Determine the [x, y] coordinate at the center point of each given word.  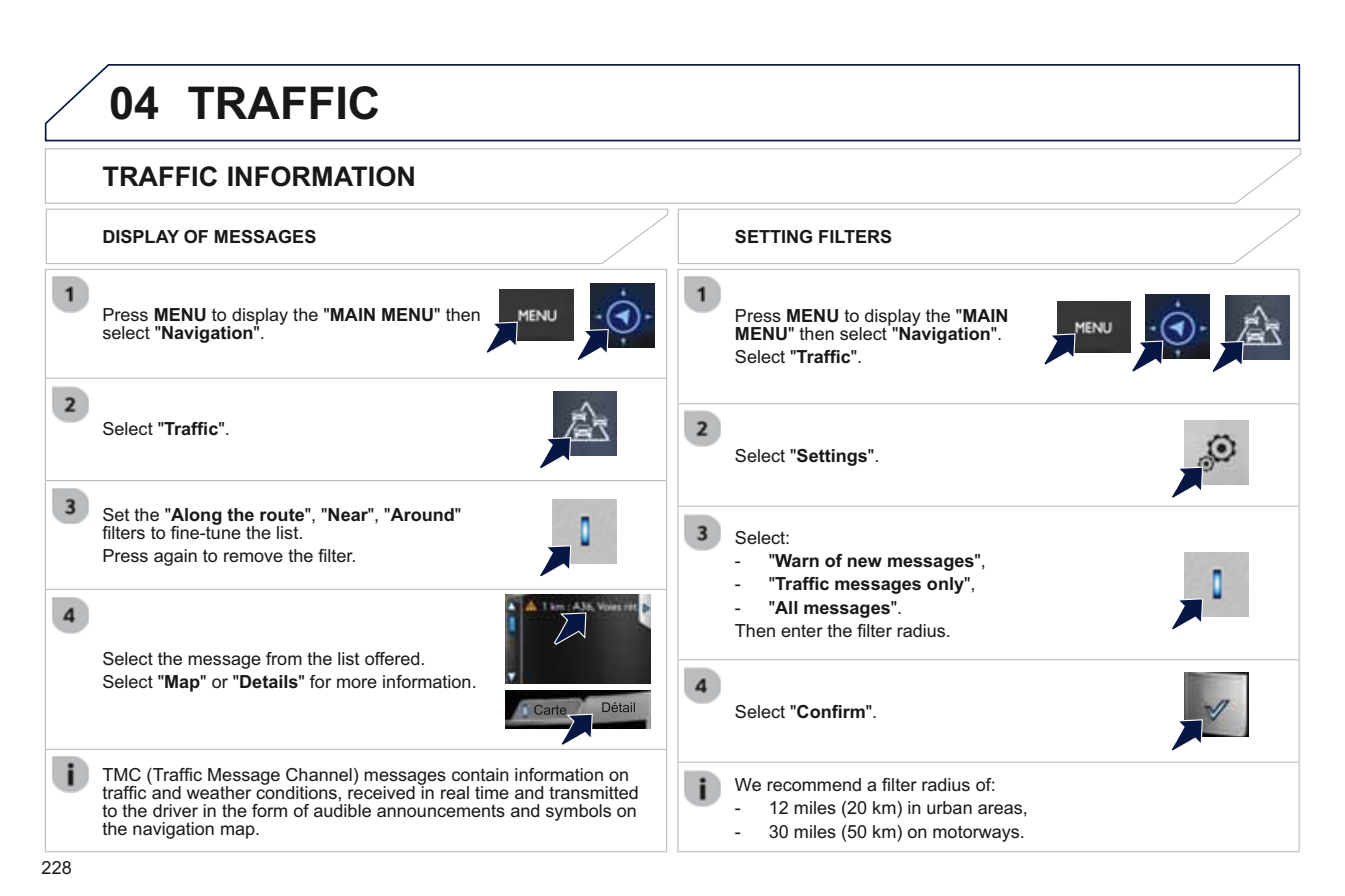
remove [253, 557]
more [357, 683]
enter [802, 630]
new [865, 562]
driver [175, 810]
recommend [814, 784]
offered [392, 658]
